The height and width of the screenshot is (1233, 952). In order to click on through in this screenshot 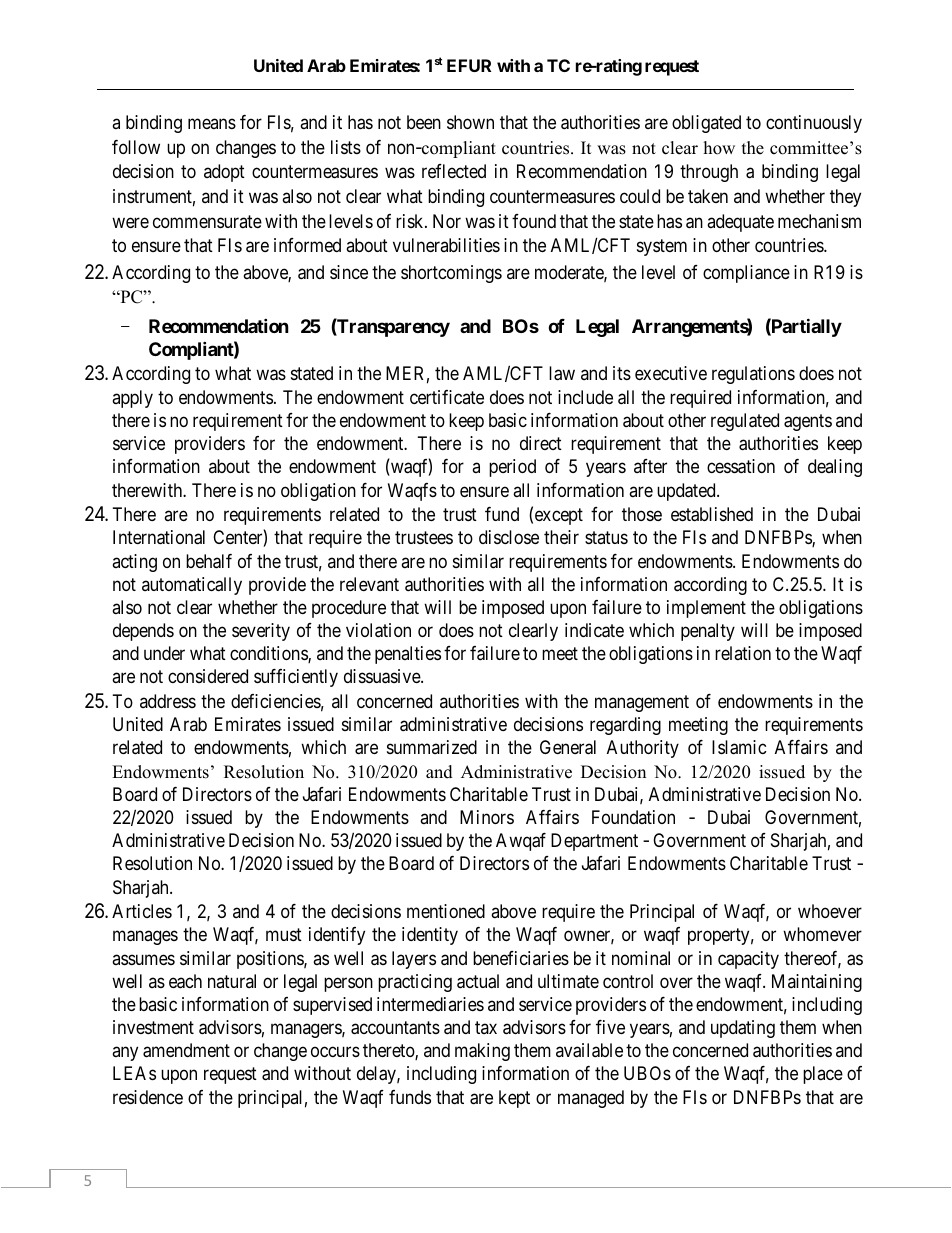, I will do `click(709, 173)`.
